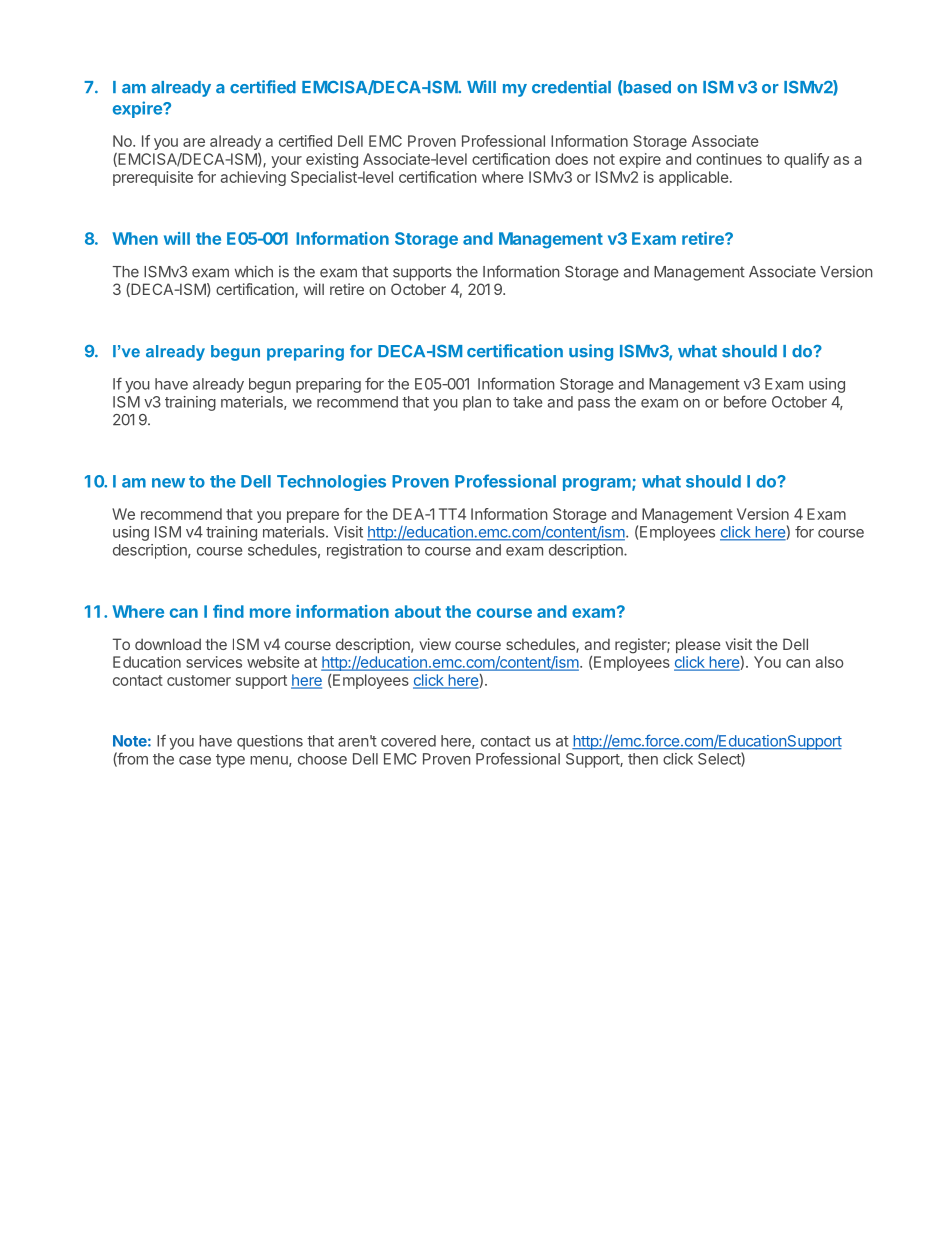  Describe the element at coordinates (364, 551) in the screenshot. I see `registration` at that location.
